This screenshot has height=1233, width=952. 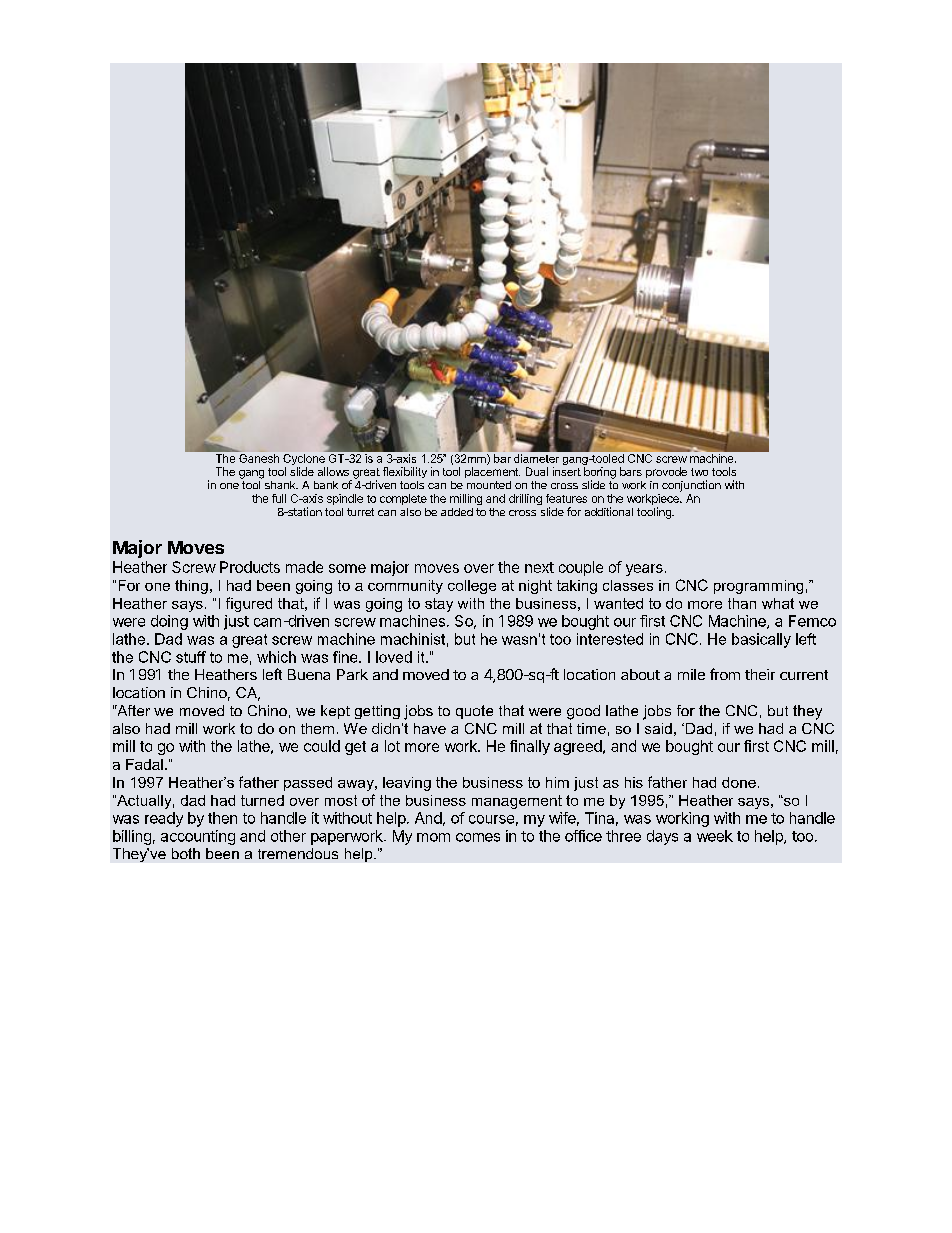 What do you see at coordinates (761, 640) in the screenshot?
I see `basically` at bounding box center [761, 640].
